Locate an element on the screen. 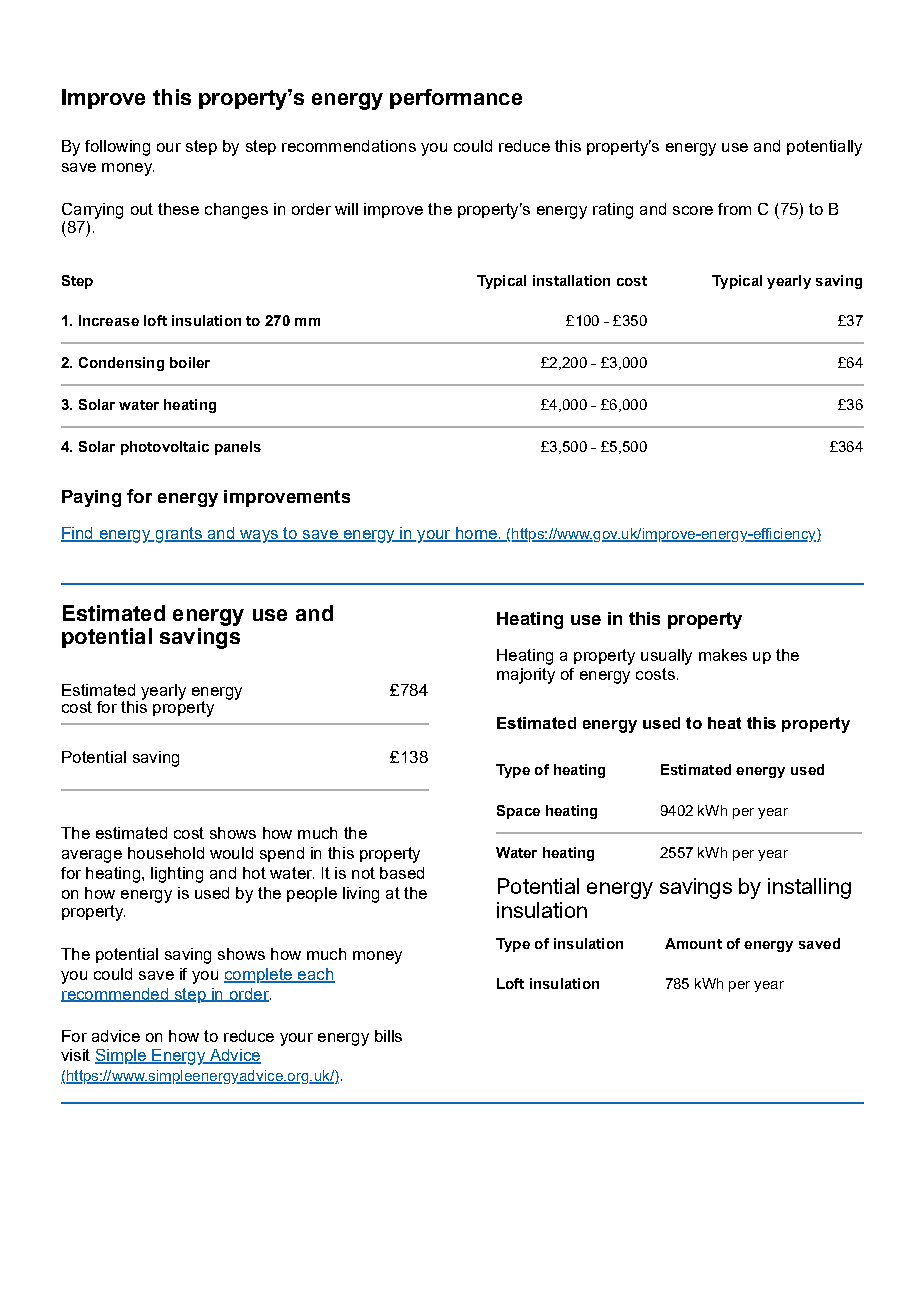  performance is located at coordinates (456, 99).
